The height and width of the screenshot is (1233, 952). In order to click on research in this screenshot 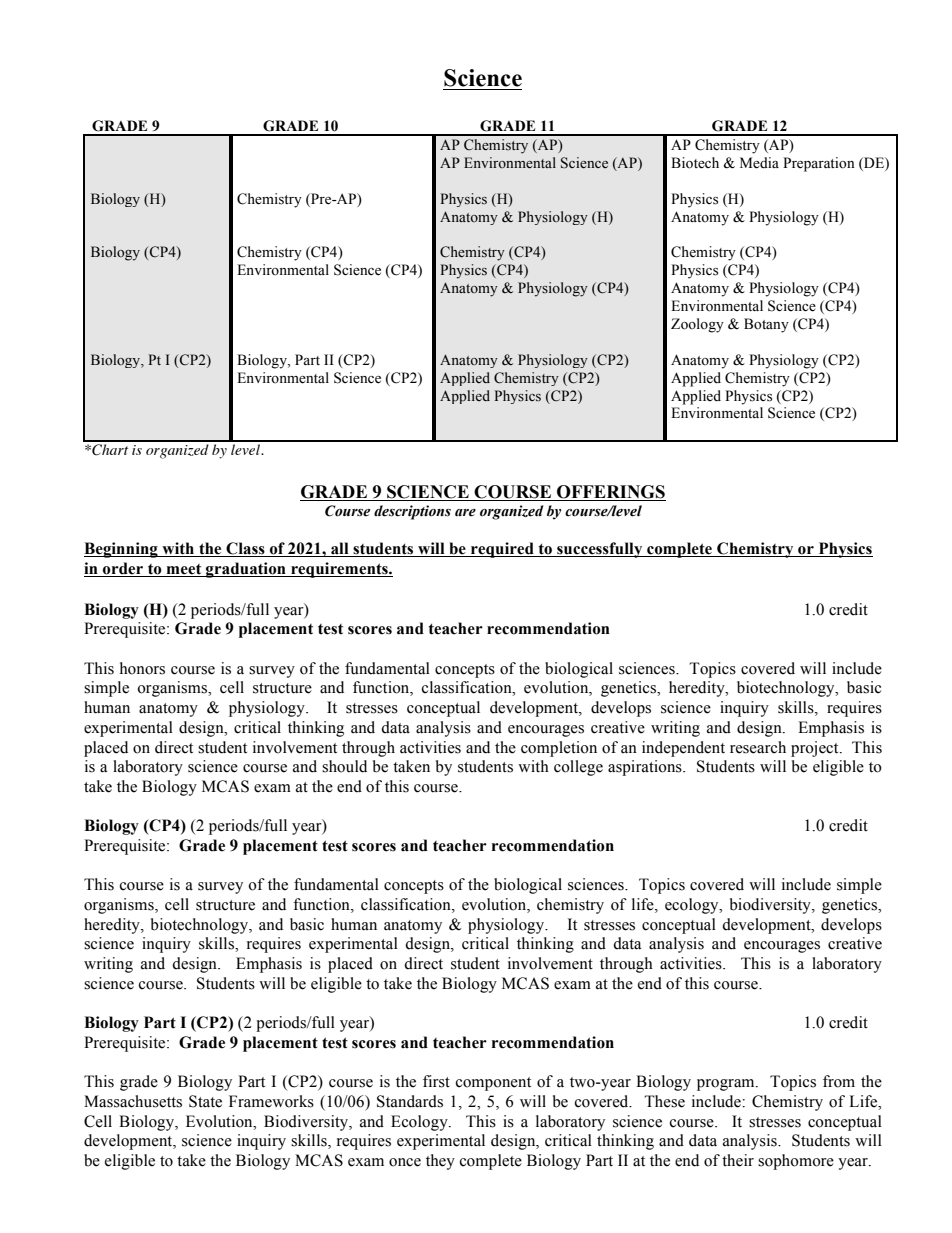, I will do `click(758, 747)`.
